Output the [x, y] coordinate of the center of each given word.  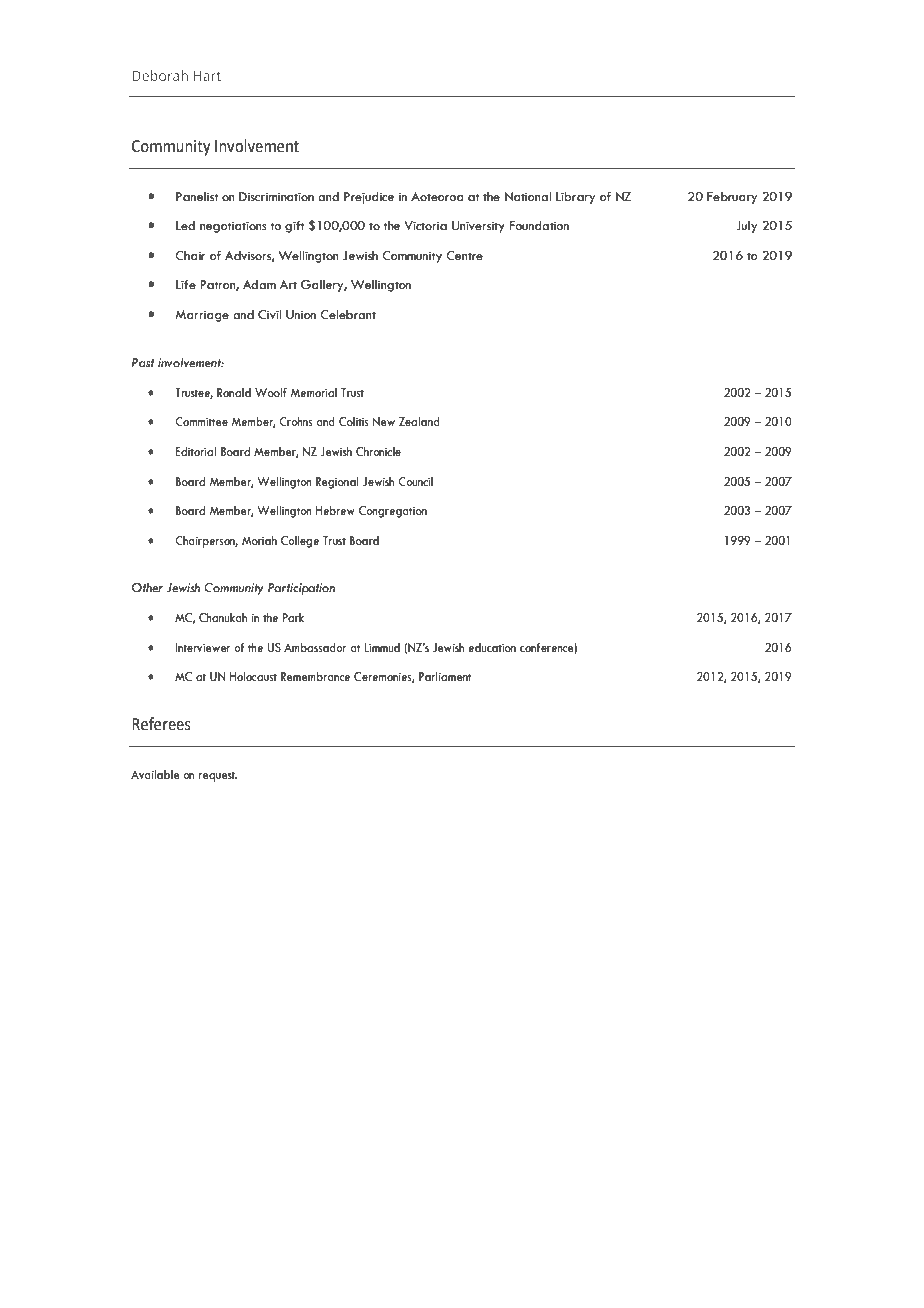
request [218, 776]
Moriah [259, 540]
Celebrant [348, 315]
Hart [207, 76]
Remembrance [315, 677]
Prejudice [369, 198]
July [746, 227]
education [492, 648]
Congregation [393, 512]
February [732, 198]
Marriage [202, 316]
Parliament [445, 676]
